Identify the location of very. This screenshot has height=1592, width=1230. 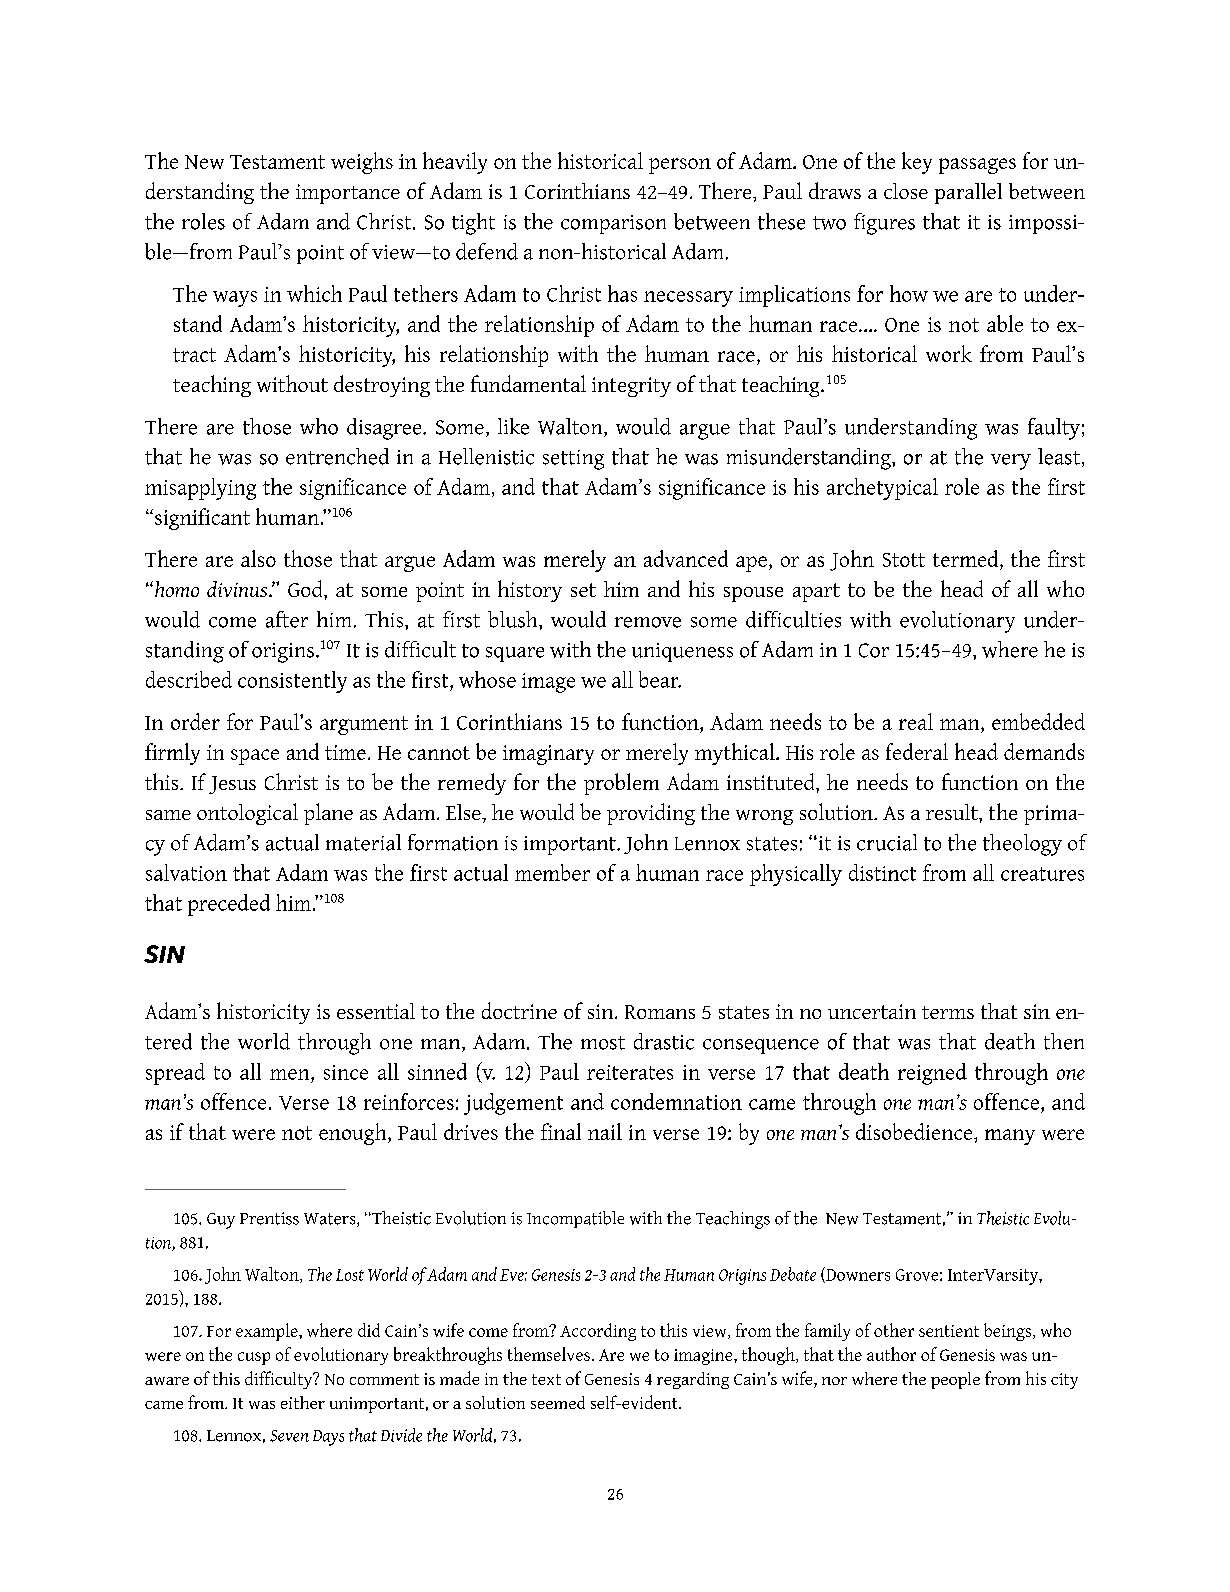
(1011, 462).
